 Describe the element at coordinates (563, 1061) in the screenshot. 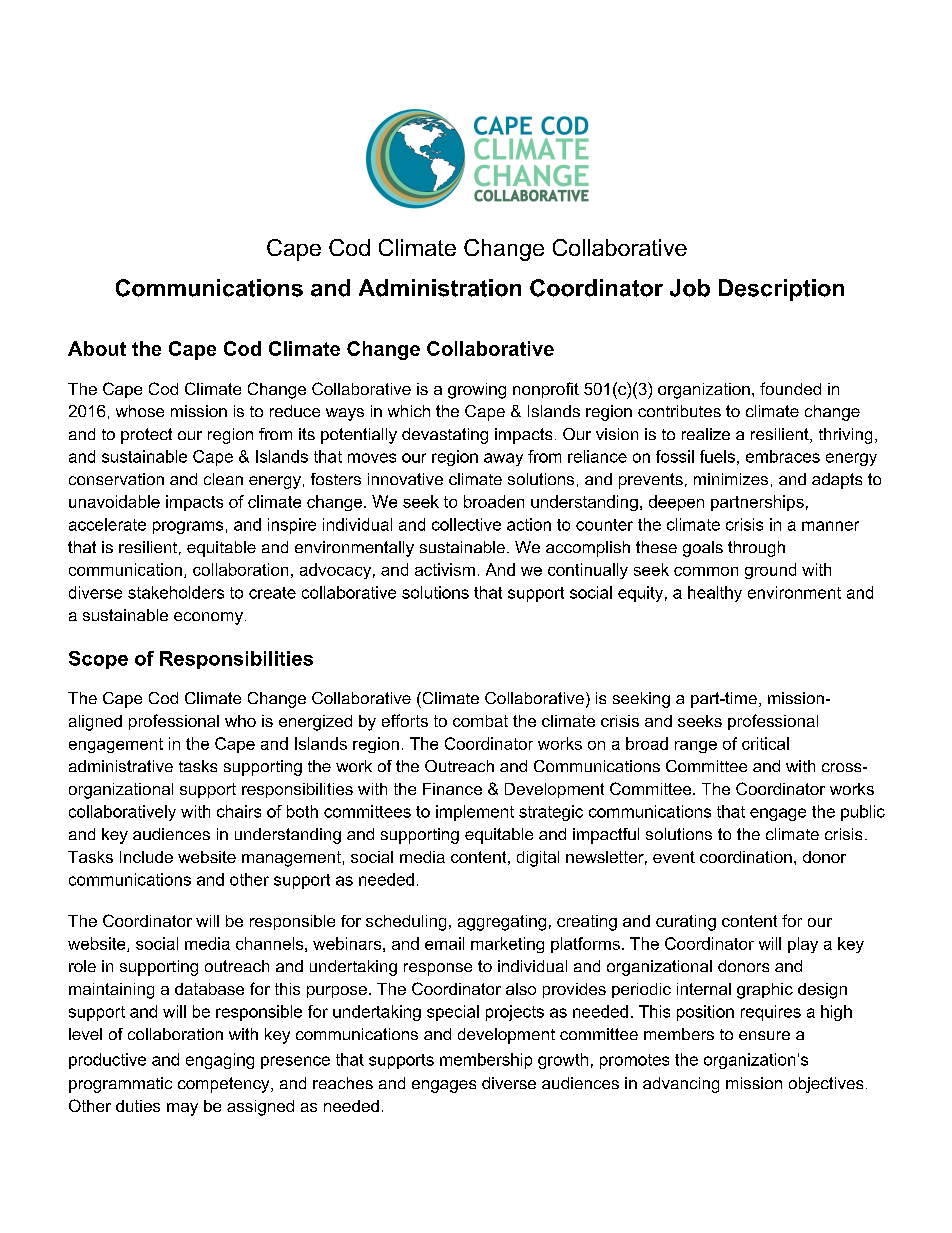

I see `growth` at that location.
